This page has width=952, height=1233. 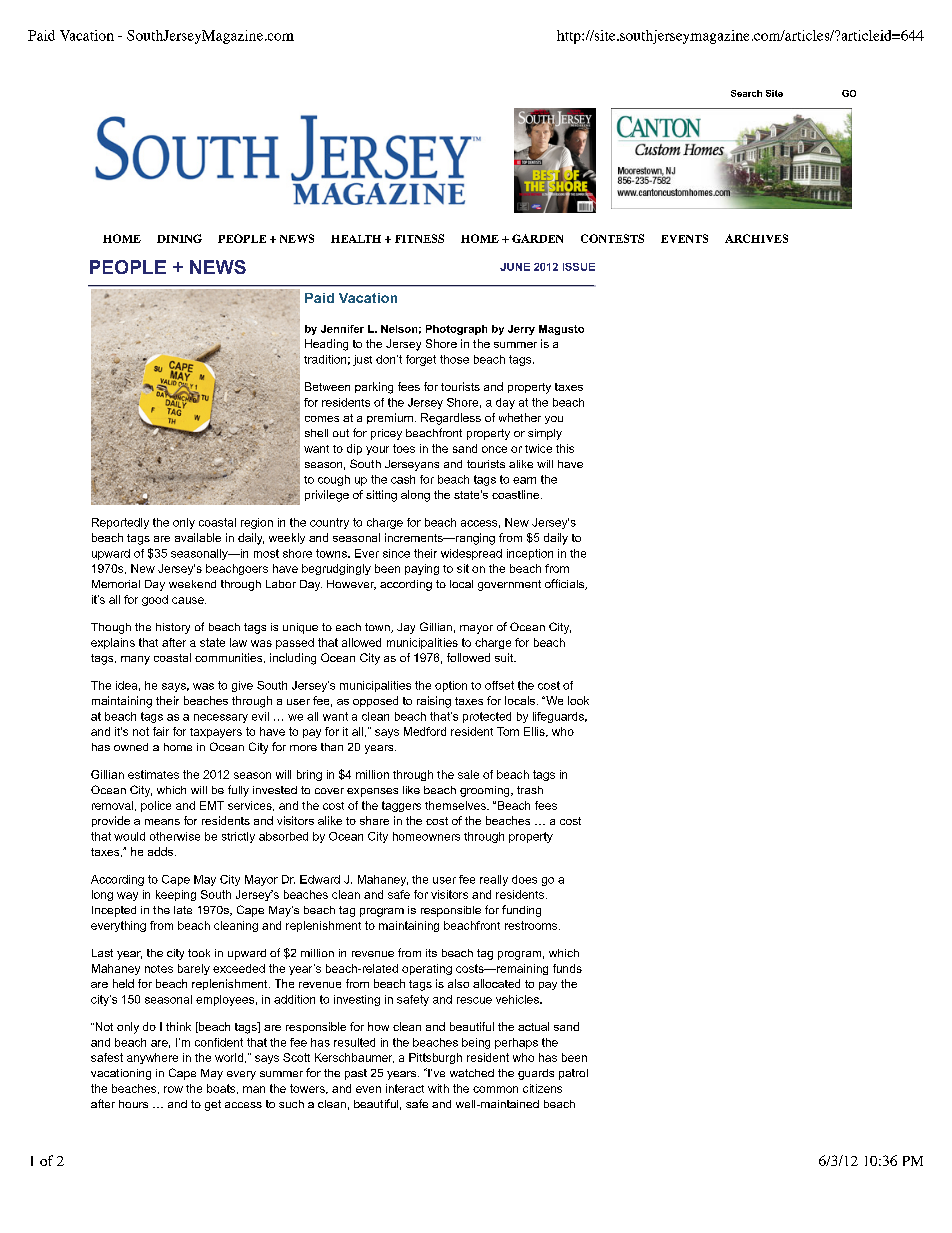 I want to click on ISSUE, so click(x=579, y=267).
